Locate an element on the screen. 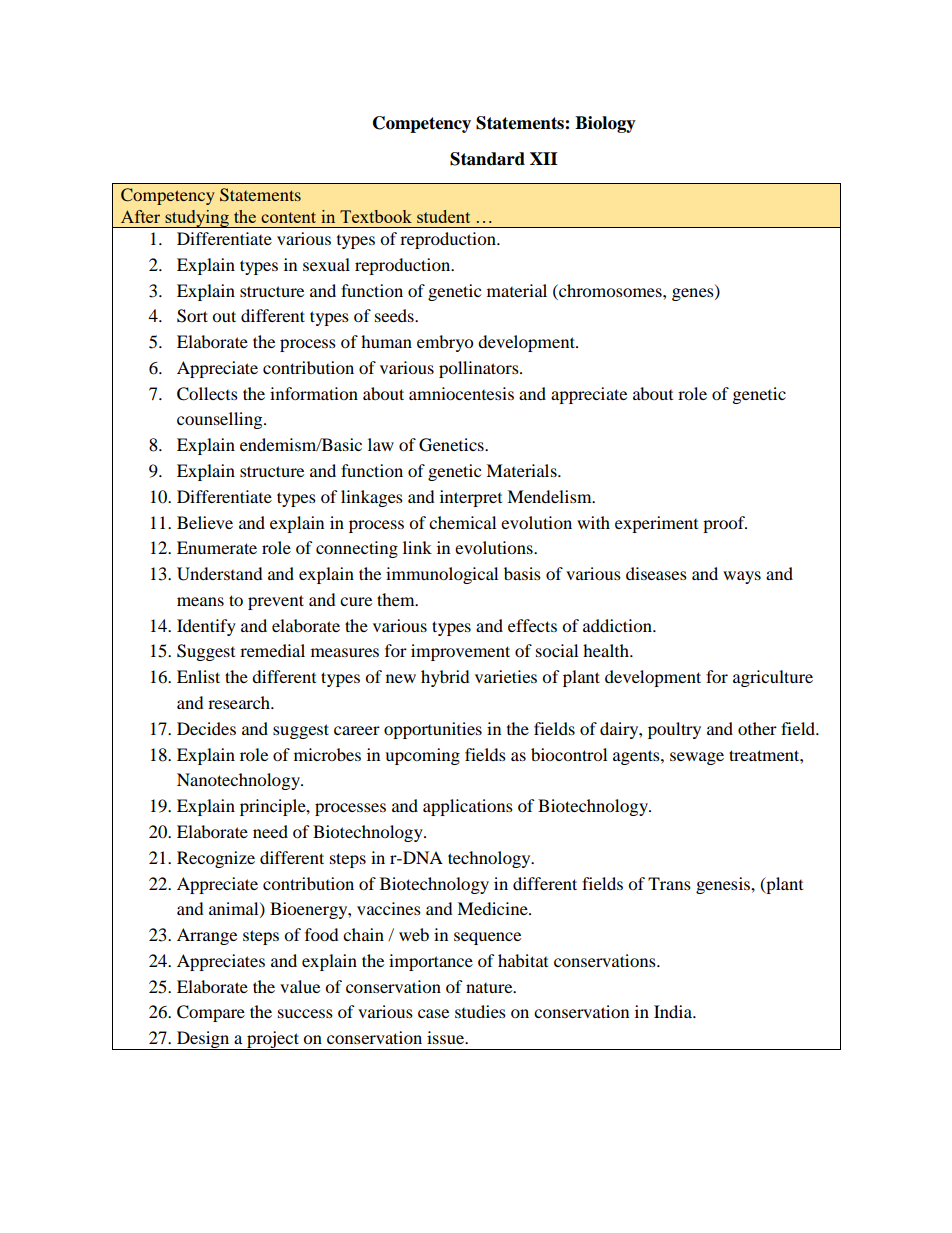 The height and width of the screenshot is (1233, 952). India is located at coordinates (674, 1011).
